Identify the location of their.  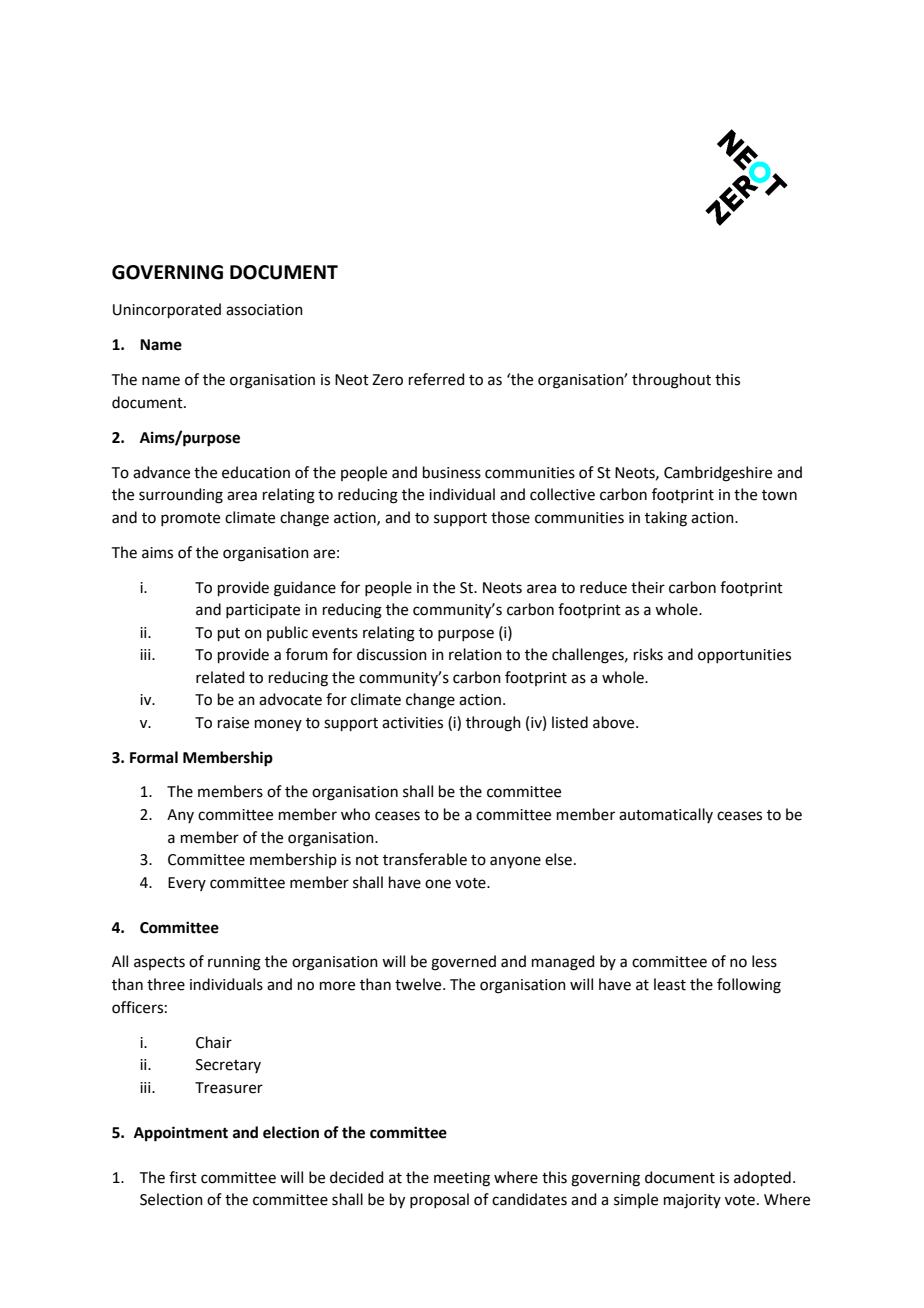
(648, 587).
